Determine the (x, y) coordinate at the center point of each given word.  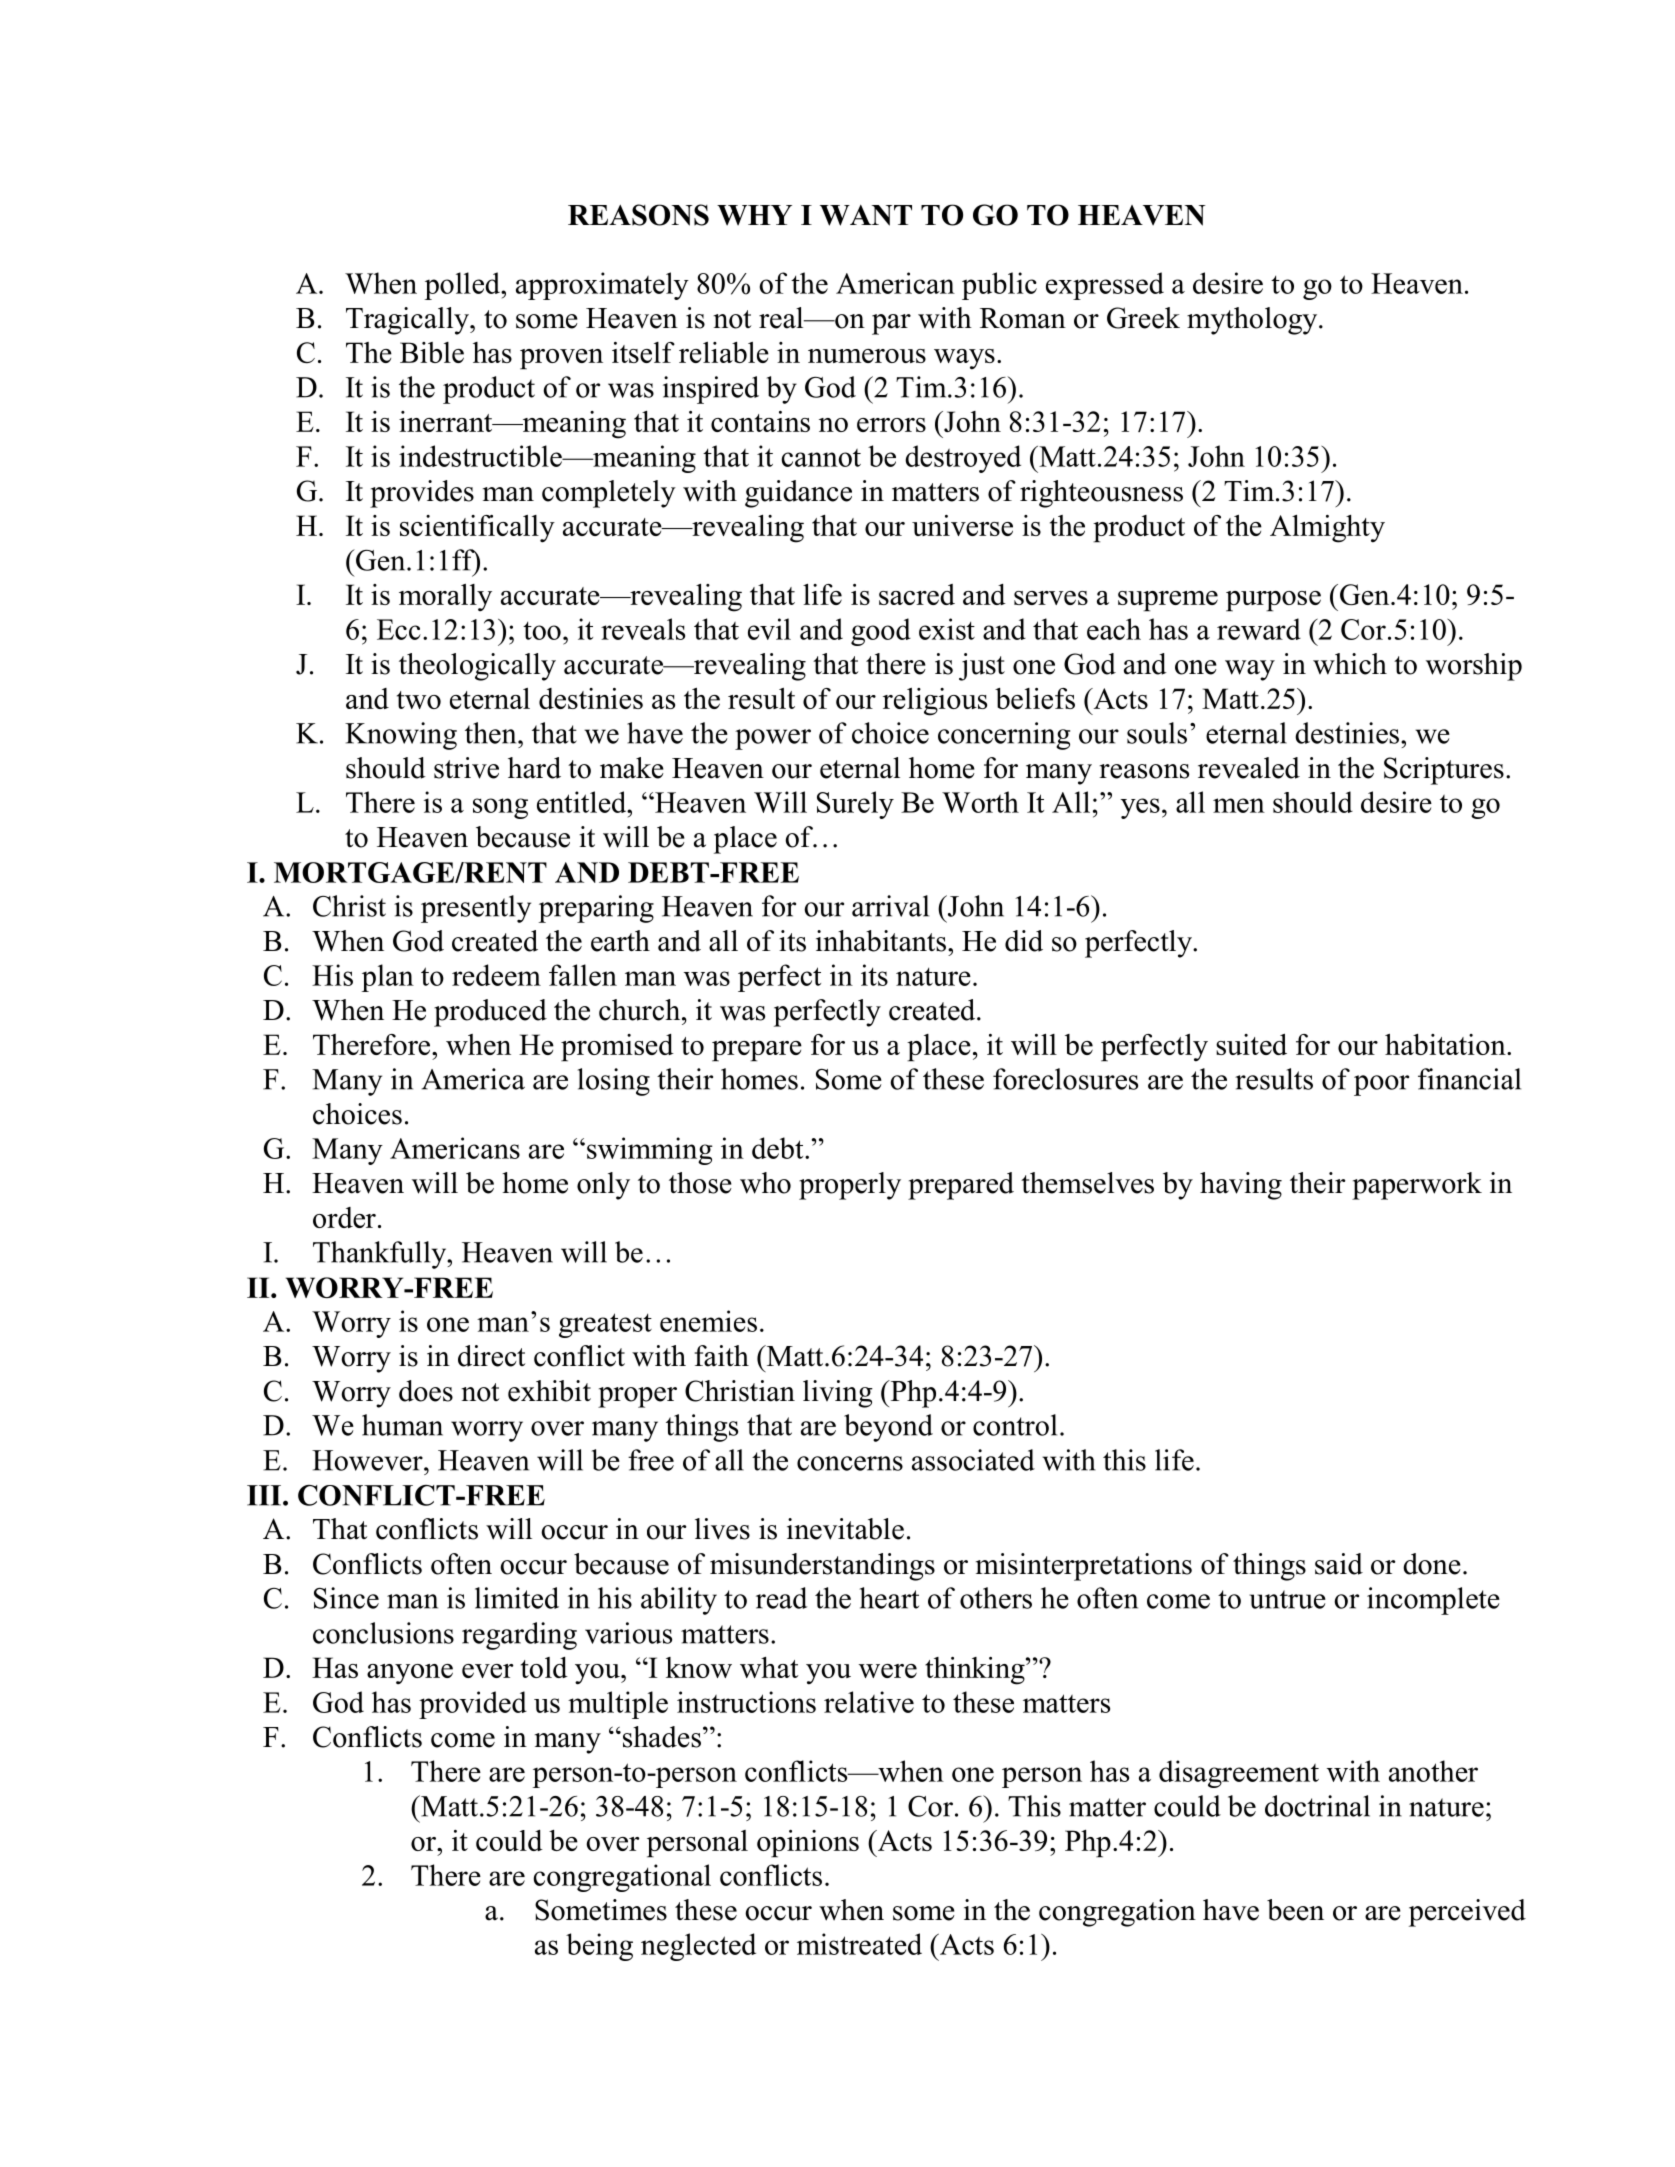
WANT (866, 215)
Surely (855, 805)
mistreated (859, 1944)
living (838, 1394)
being (599, 1947)
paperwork (1417, 1186)
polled (463, 286)
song (500, 808)
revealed (1249, 768)
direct (491, 1356)
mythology (1253, 321)
